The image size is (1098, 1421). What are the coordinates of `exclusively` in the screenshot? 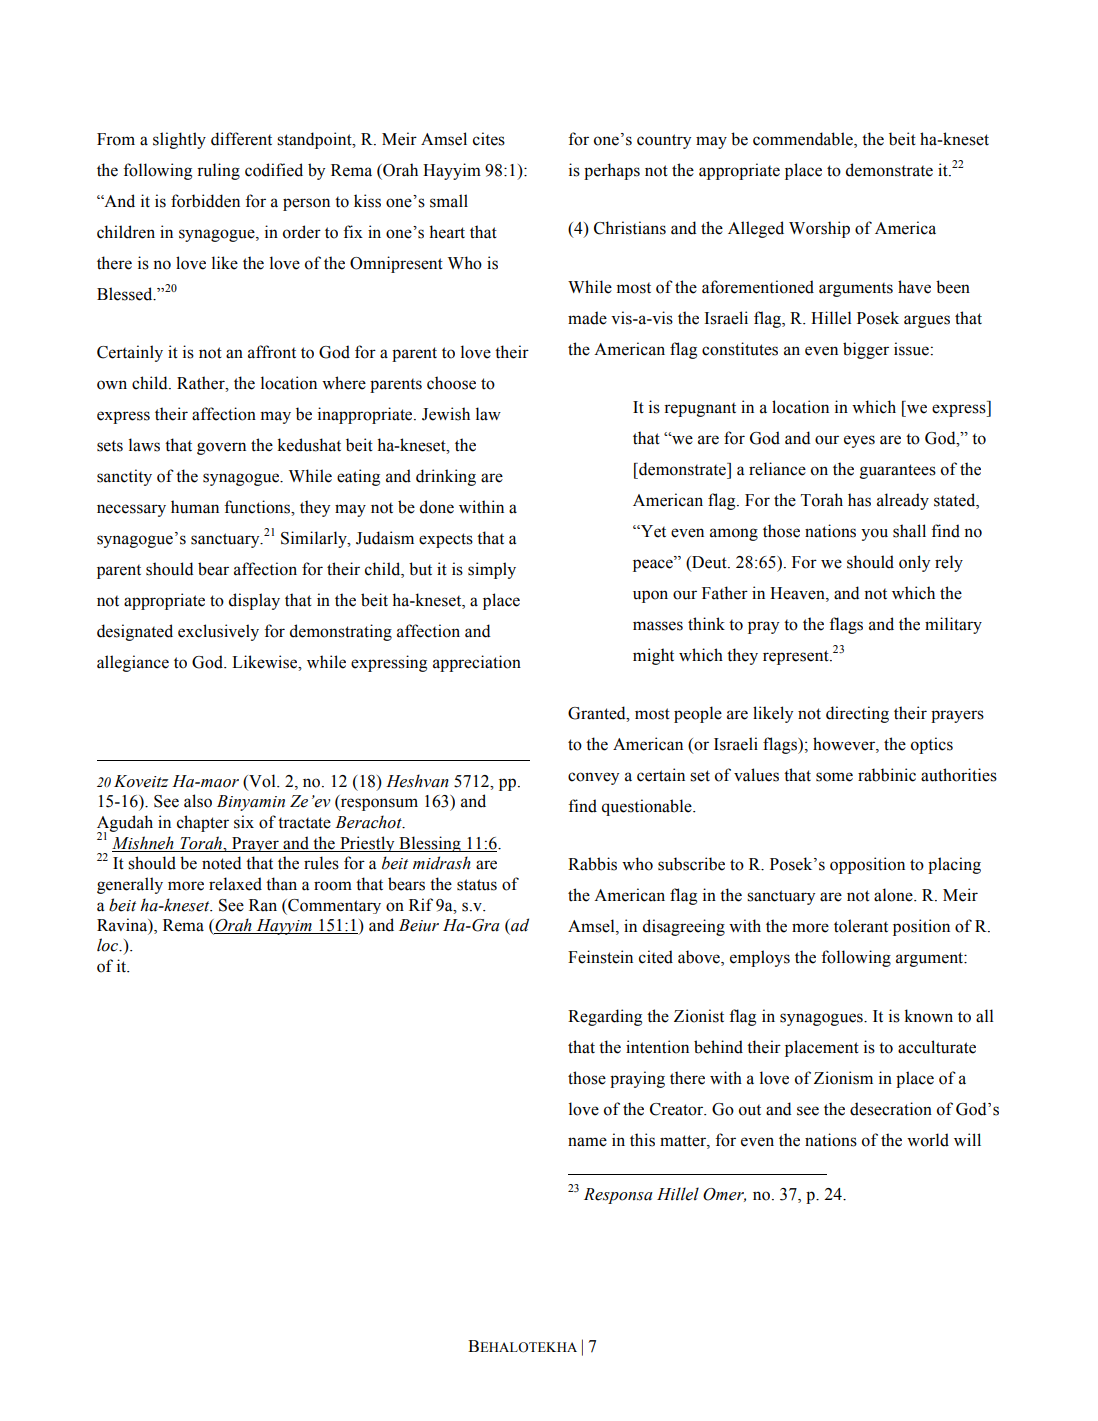 It's located at (218, 632).
